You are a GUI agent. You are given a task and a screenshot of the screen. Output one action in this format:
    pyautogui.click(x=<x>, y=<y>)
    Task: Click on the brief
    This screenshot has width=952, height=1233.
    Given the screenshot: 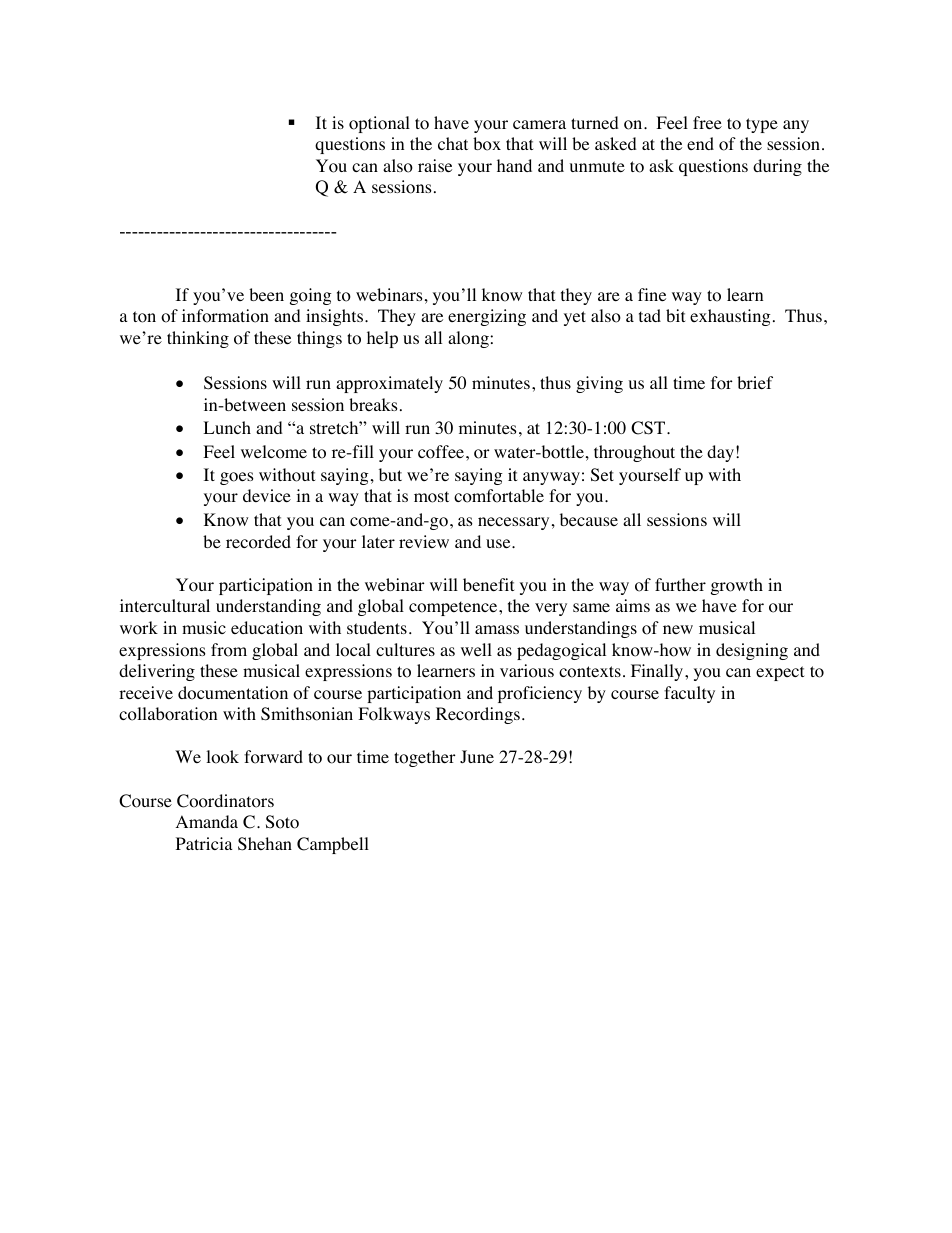 What is the action you would take?
    pyautogui.click(x=755, y=382)
